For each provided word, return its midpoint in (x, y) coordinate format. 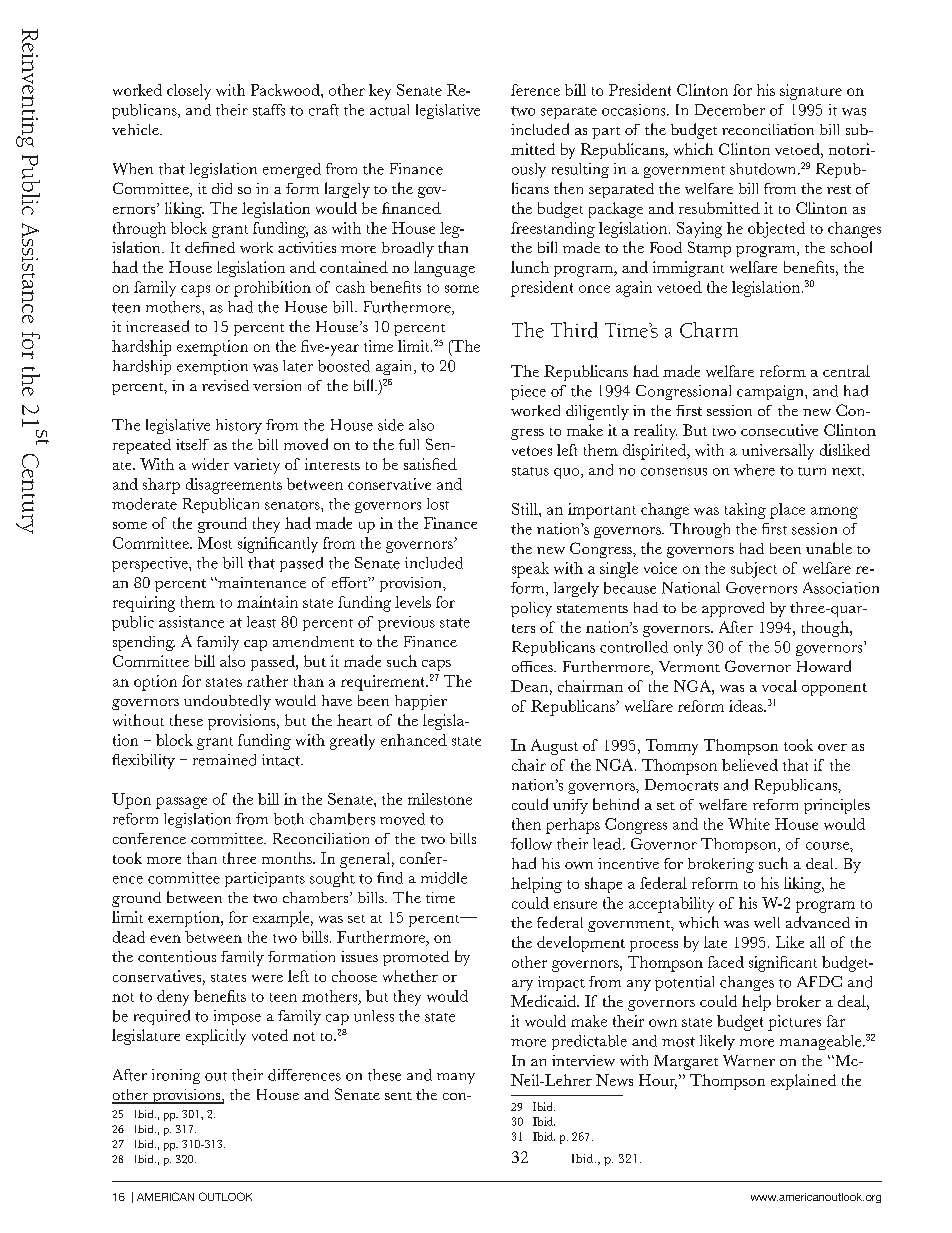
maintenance (261, 582)
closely (189, 92)
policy (531, 609)
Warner (749, 1060)
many (456, 1078)
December (730, 110)
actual (389, 110)
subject (754, 570)
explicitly (216, 1037)
